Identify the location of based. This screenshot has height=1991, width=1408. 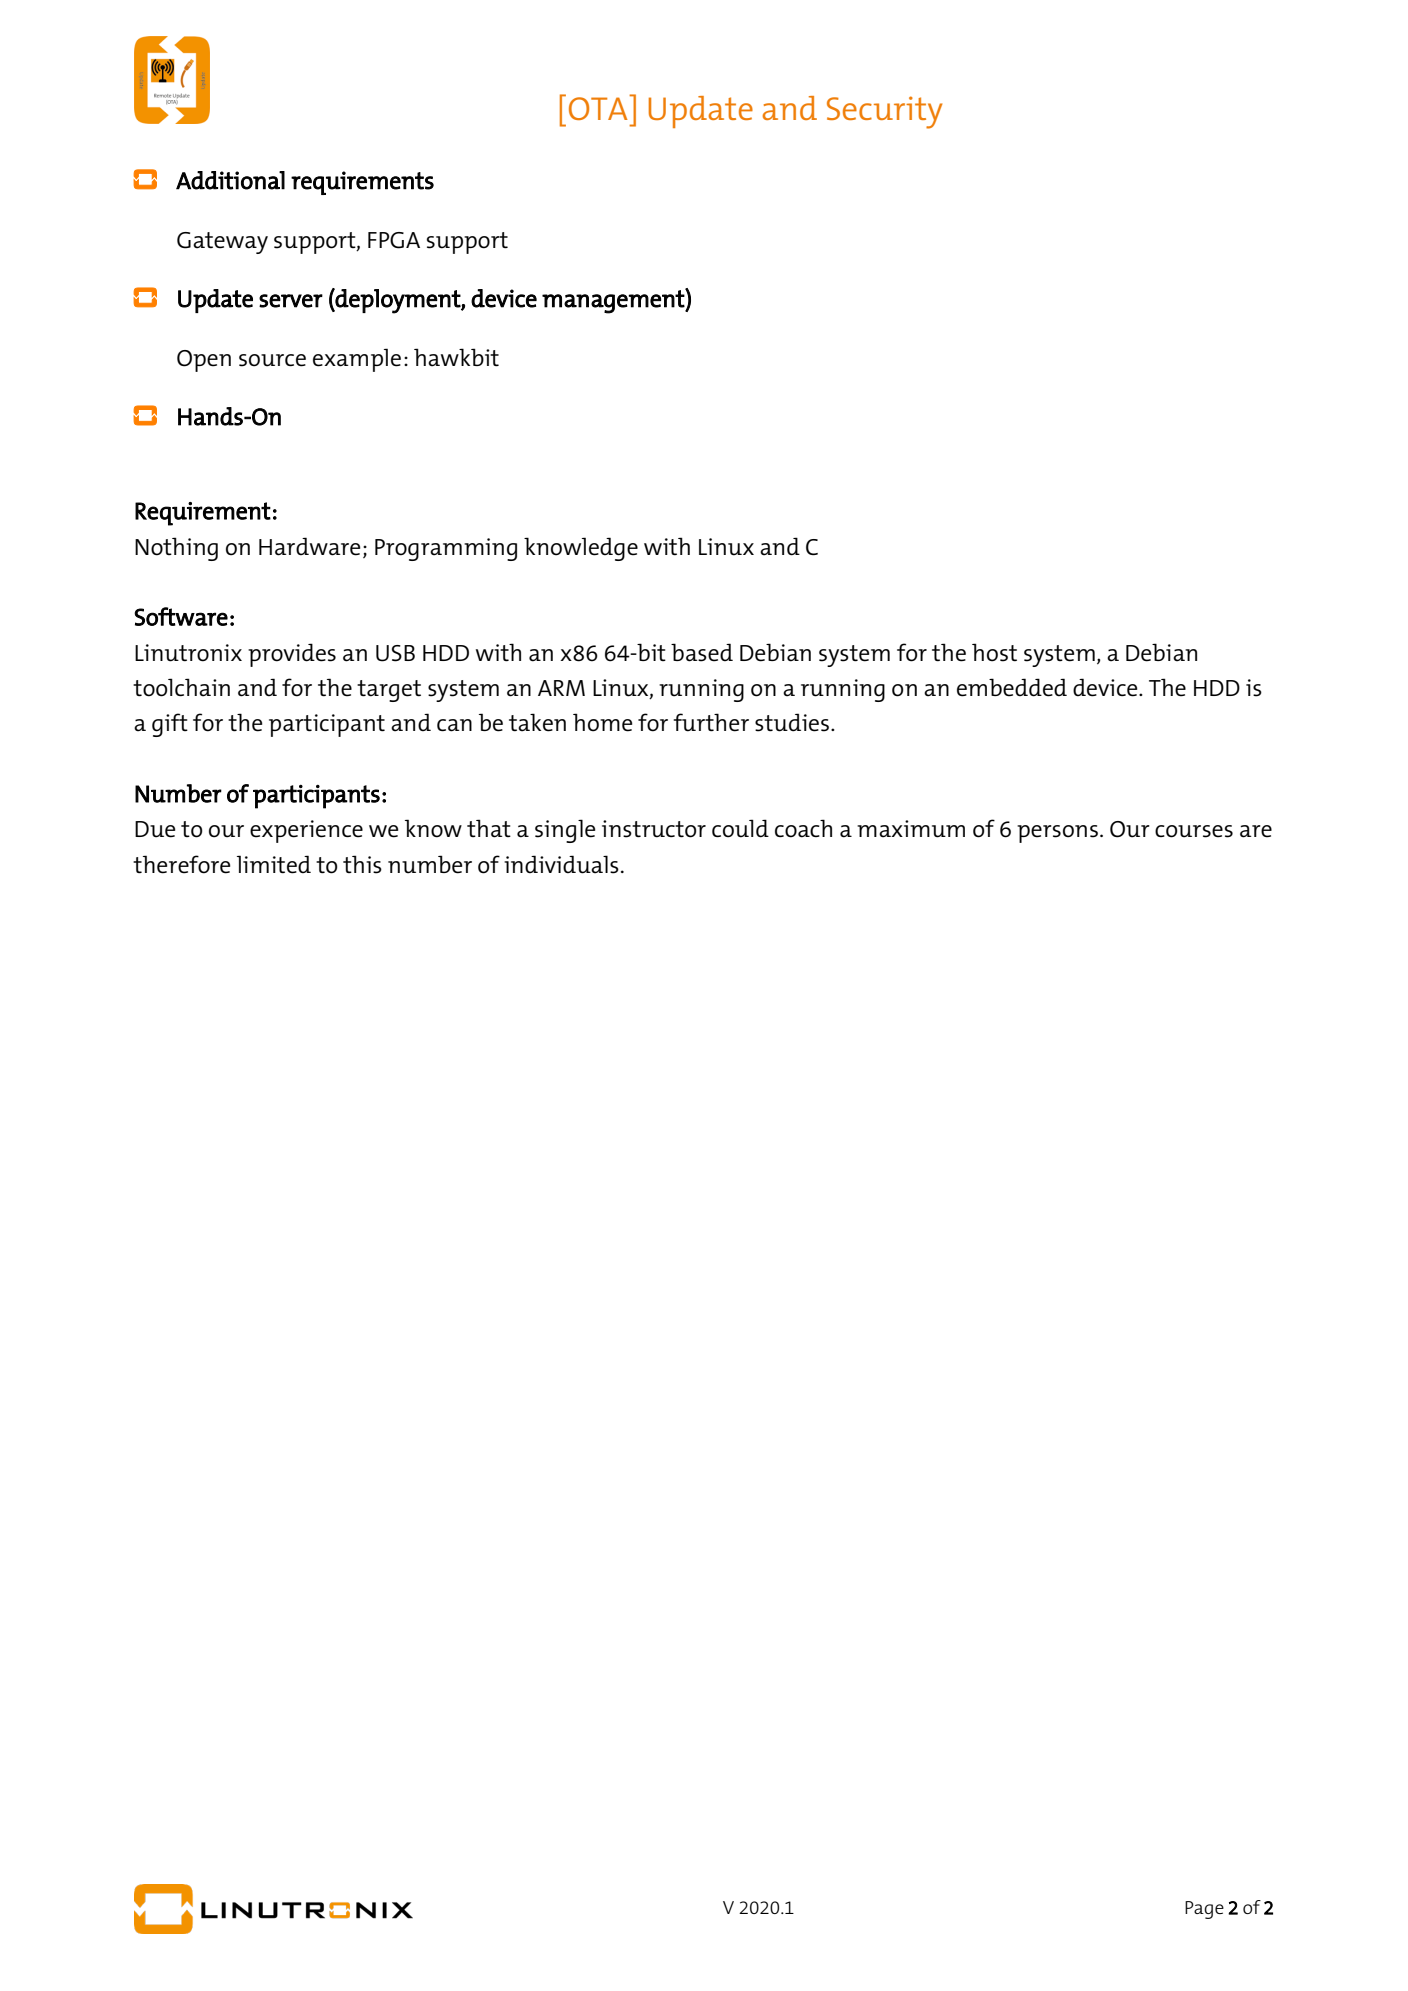
(702, 652).
